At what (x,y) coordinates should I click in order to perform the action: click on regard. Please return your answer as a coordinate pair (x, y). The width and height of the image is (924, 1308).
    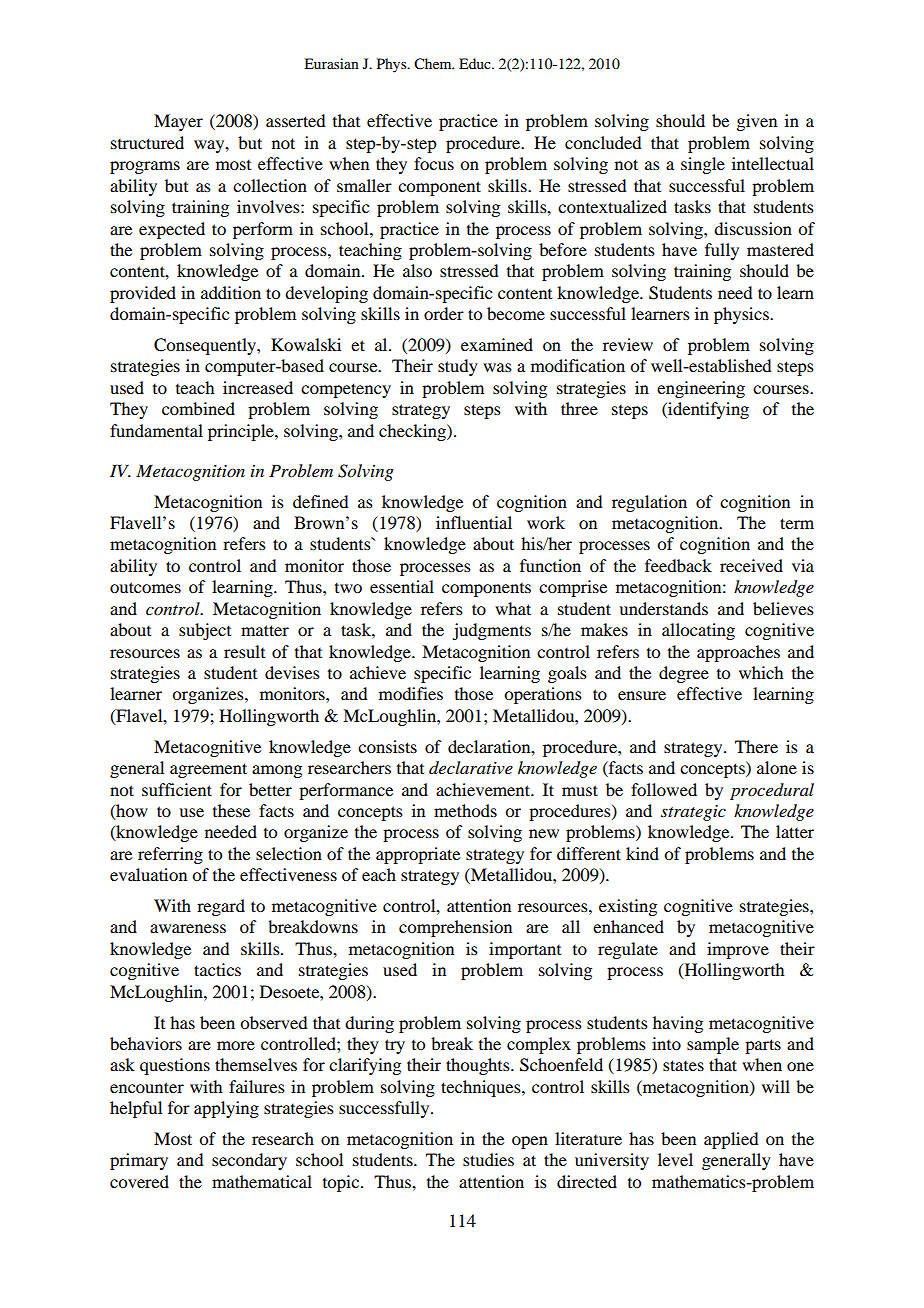
    Looking at the image, I should click on (221, 907).
